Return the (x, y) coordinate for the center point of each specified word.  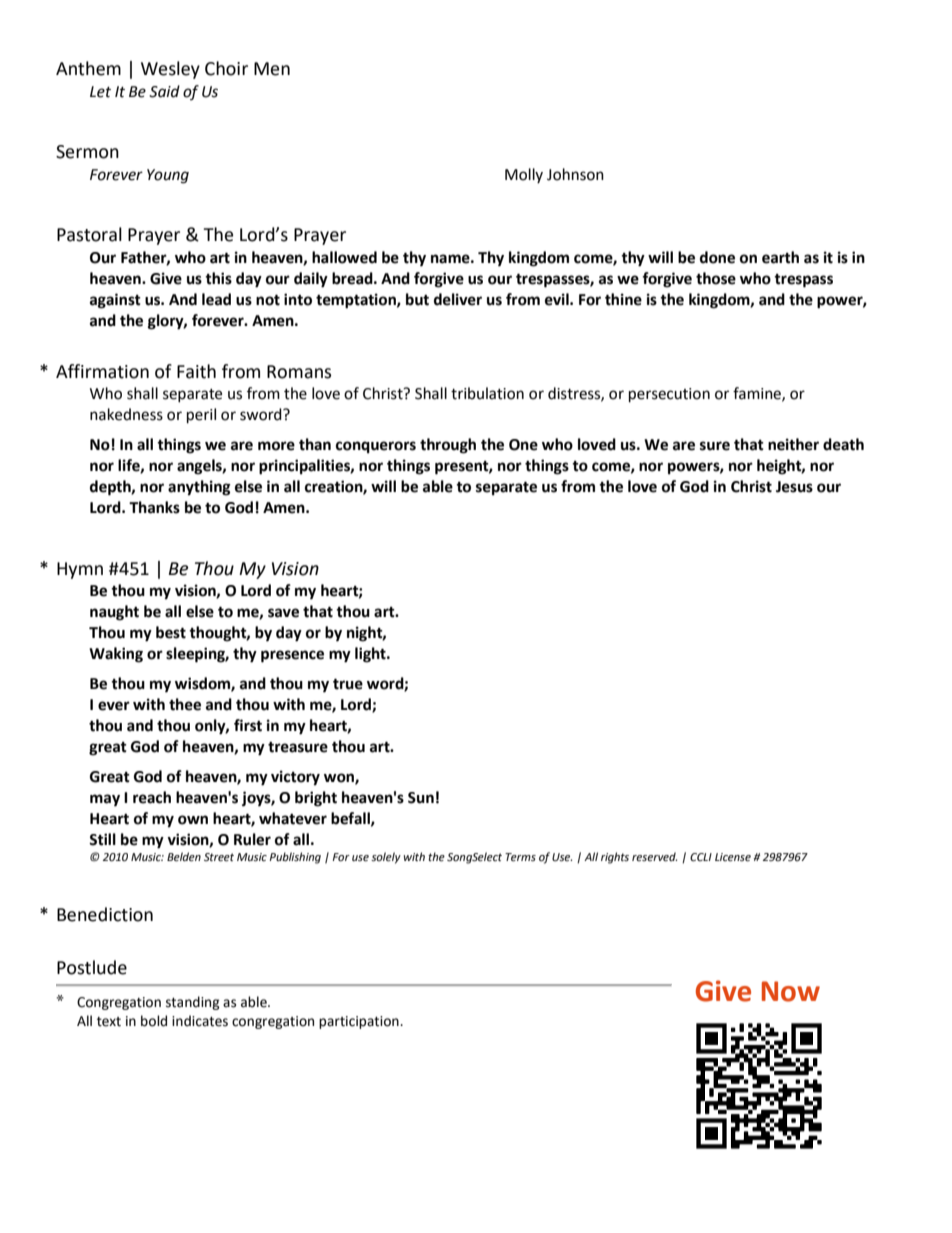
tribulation (487, 393)
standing (193, 1003)
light (371, 655)
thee (185, 704)
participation (360, 1022)
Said (164, 91)
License (733, 857)
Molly (524, 175)
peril (201, 416)
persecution (669, 395)
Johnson (575, 174)
